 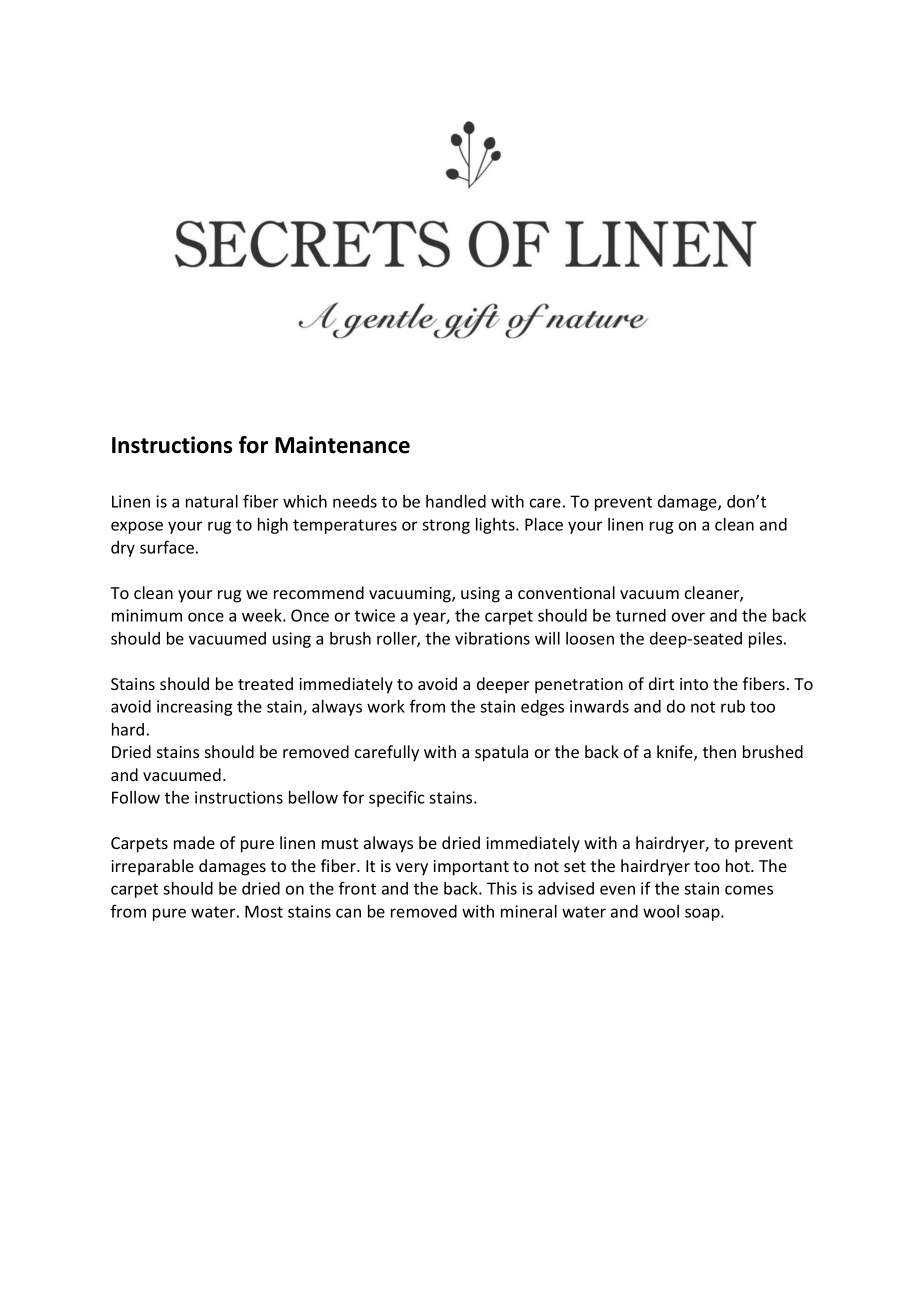 What do you see at coordinates (342, 445) in the screenshot?
I see `Maintenance` at bounding box center [342, 445].
